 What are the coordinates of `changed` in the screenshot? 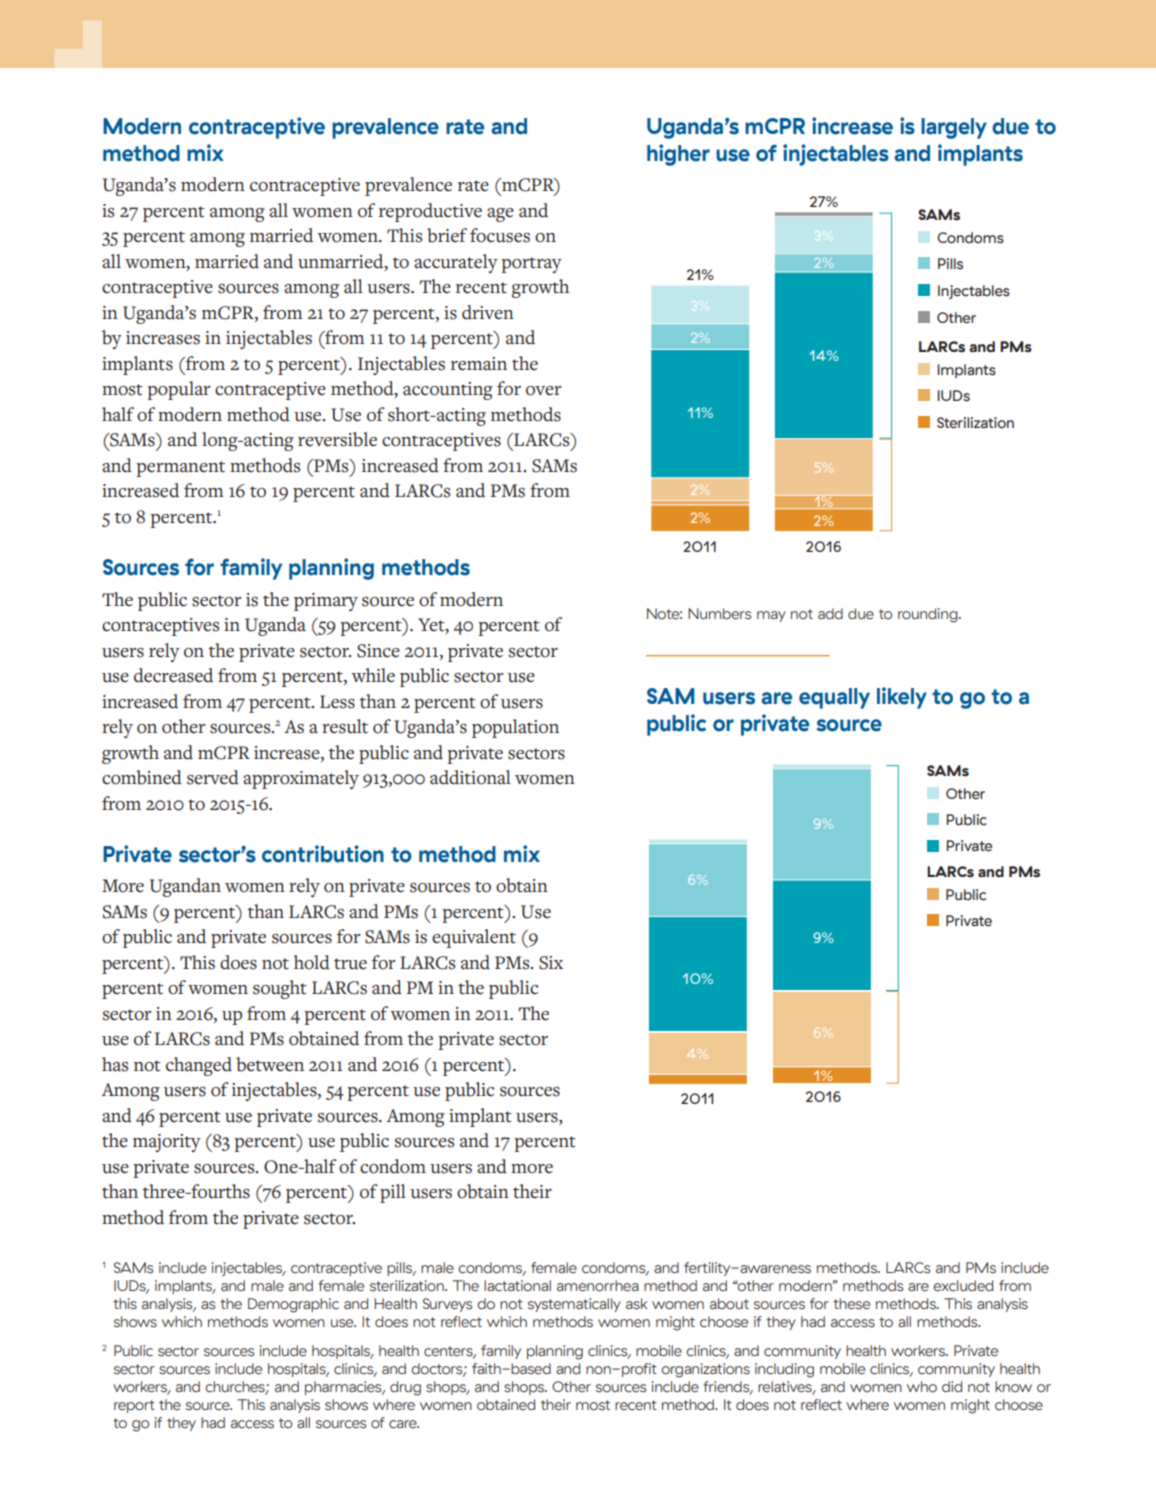 It's located at (199, 1066).
